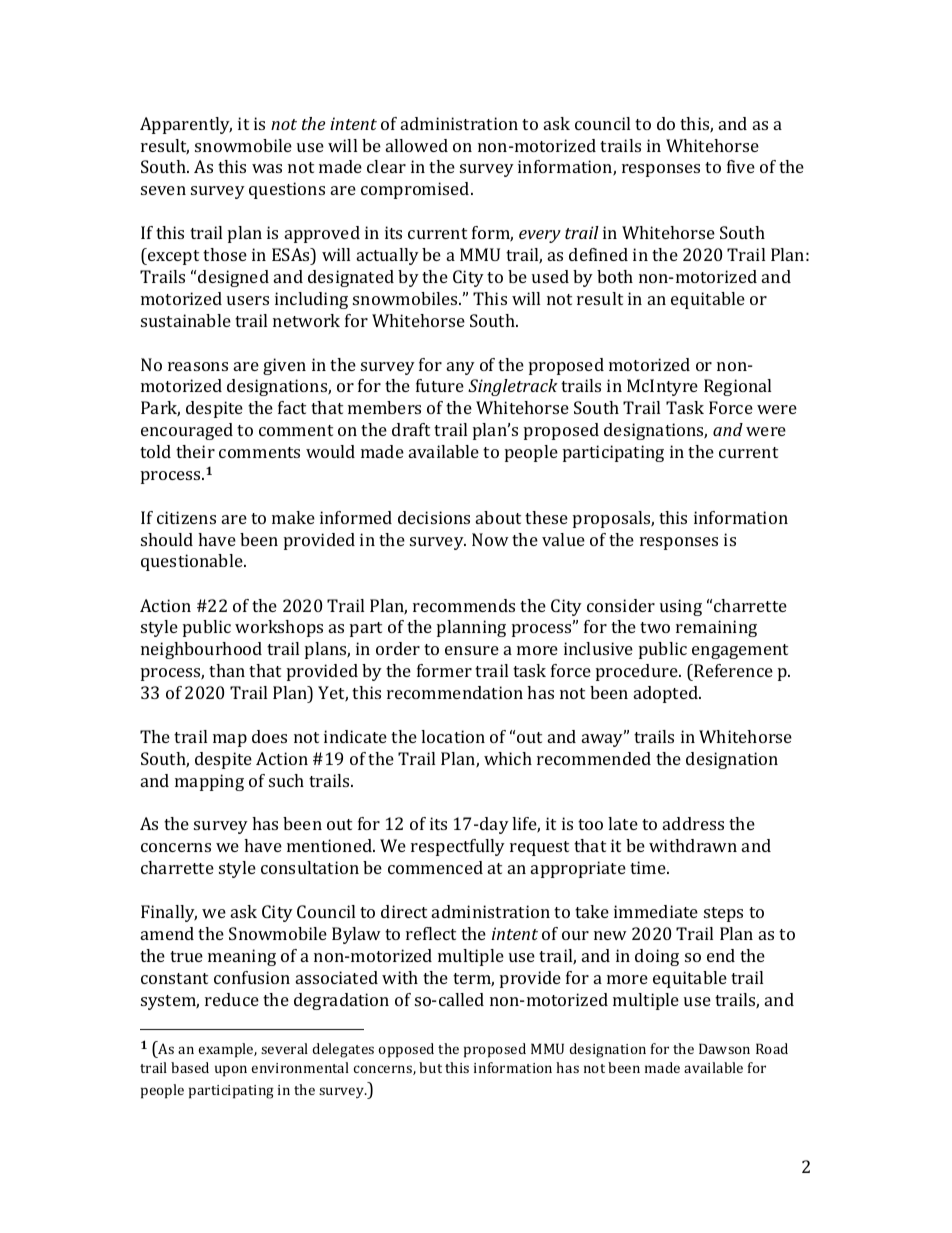 The height and width of the screenshot is (1233, 952). Describe the element at coordinates (458, 847) in the screenshot. I see `respectfully` at that location.
